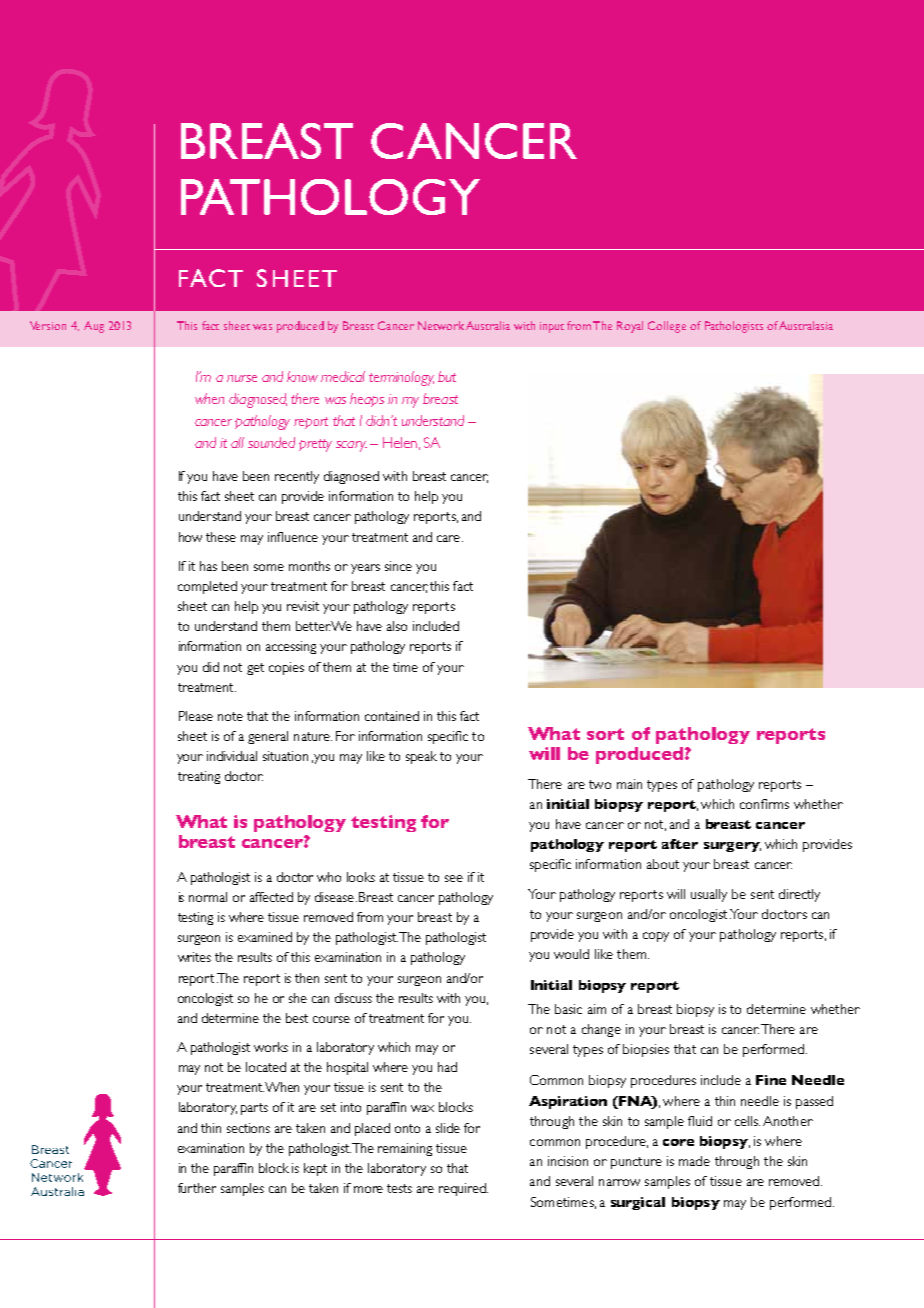 The height and width of the image is (1308, 924). Describe the element at coordinates (199, 777) in the image. I see `treating` at that location.
